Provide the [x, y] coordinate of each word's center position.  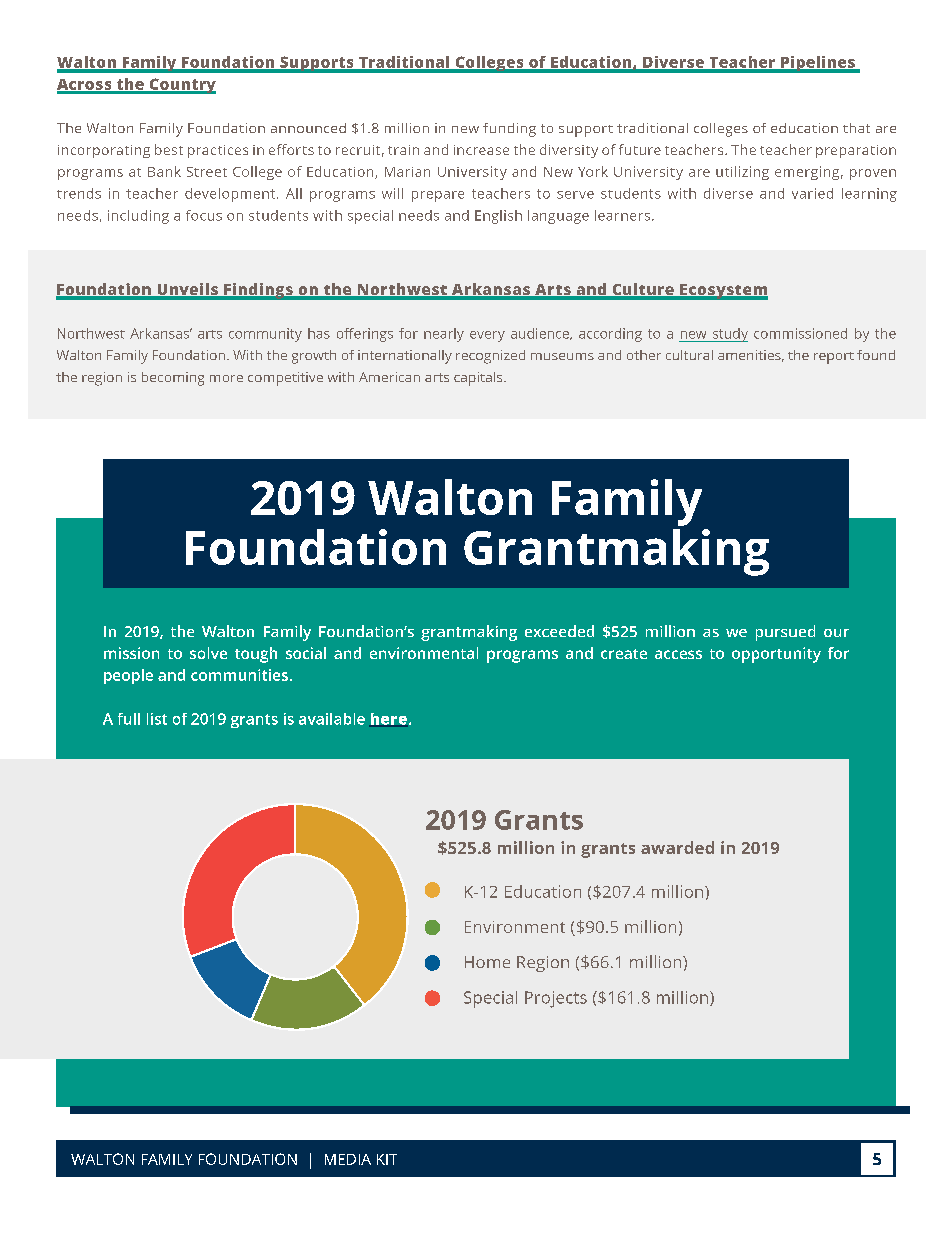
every [487, 336]
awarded [677, 847]
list [157, 719]
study [729, 335]
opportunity [776, 655]
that [856, 128]
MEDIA [348, 1159]
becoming [173, 379]
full [129, 719]
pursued [785, 633]
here [388, 720]
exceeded [559, 631]
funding [509, 130]
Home [487, 962]
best [169, 149]
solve [208, 653]
